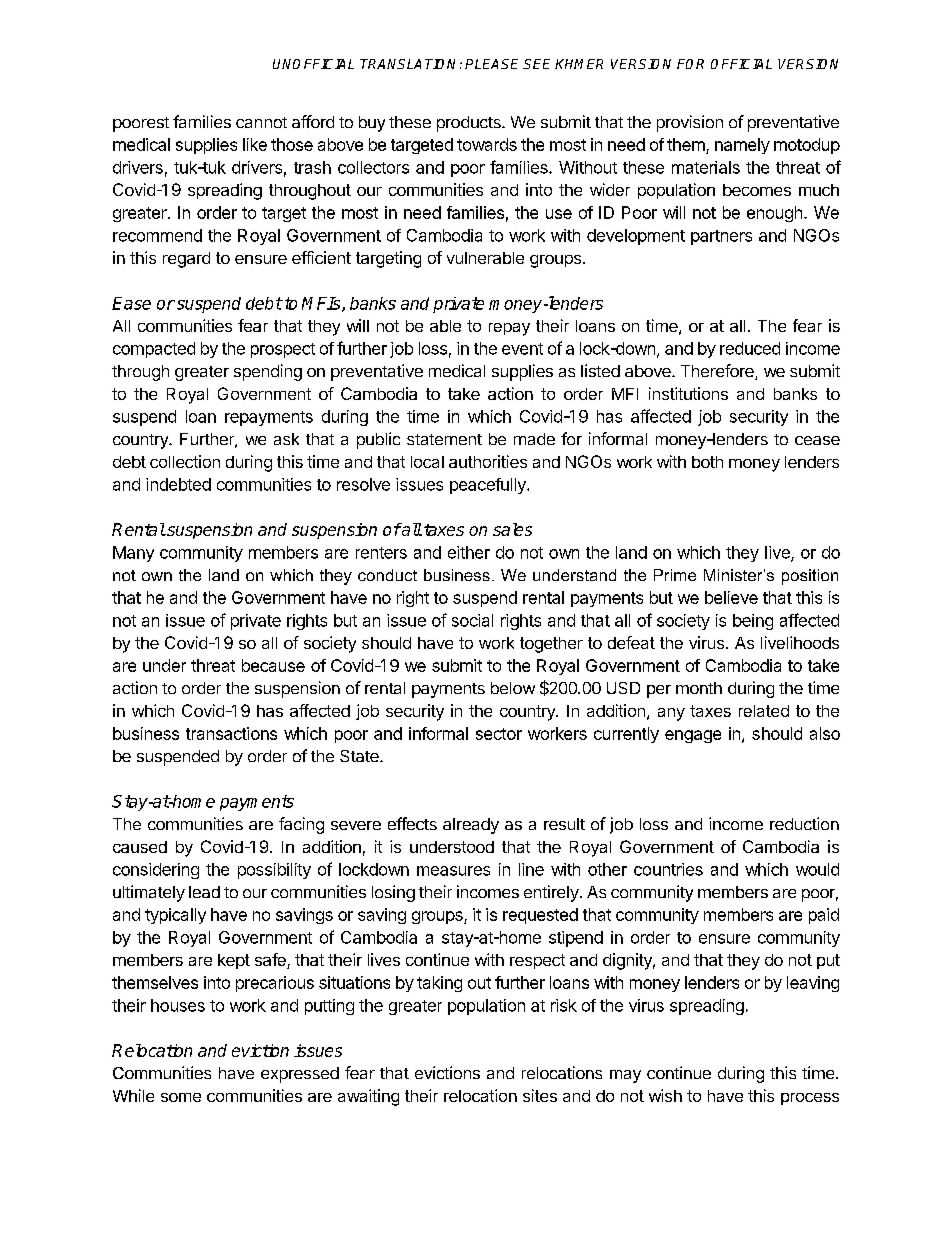 The image size is (952, 1233). Describe the element at coordinates (181, 1097) in the screenshot. I see `some` at that location.
